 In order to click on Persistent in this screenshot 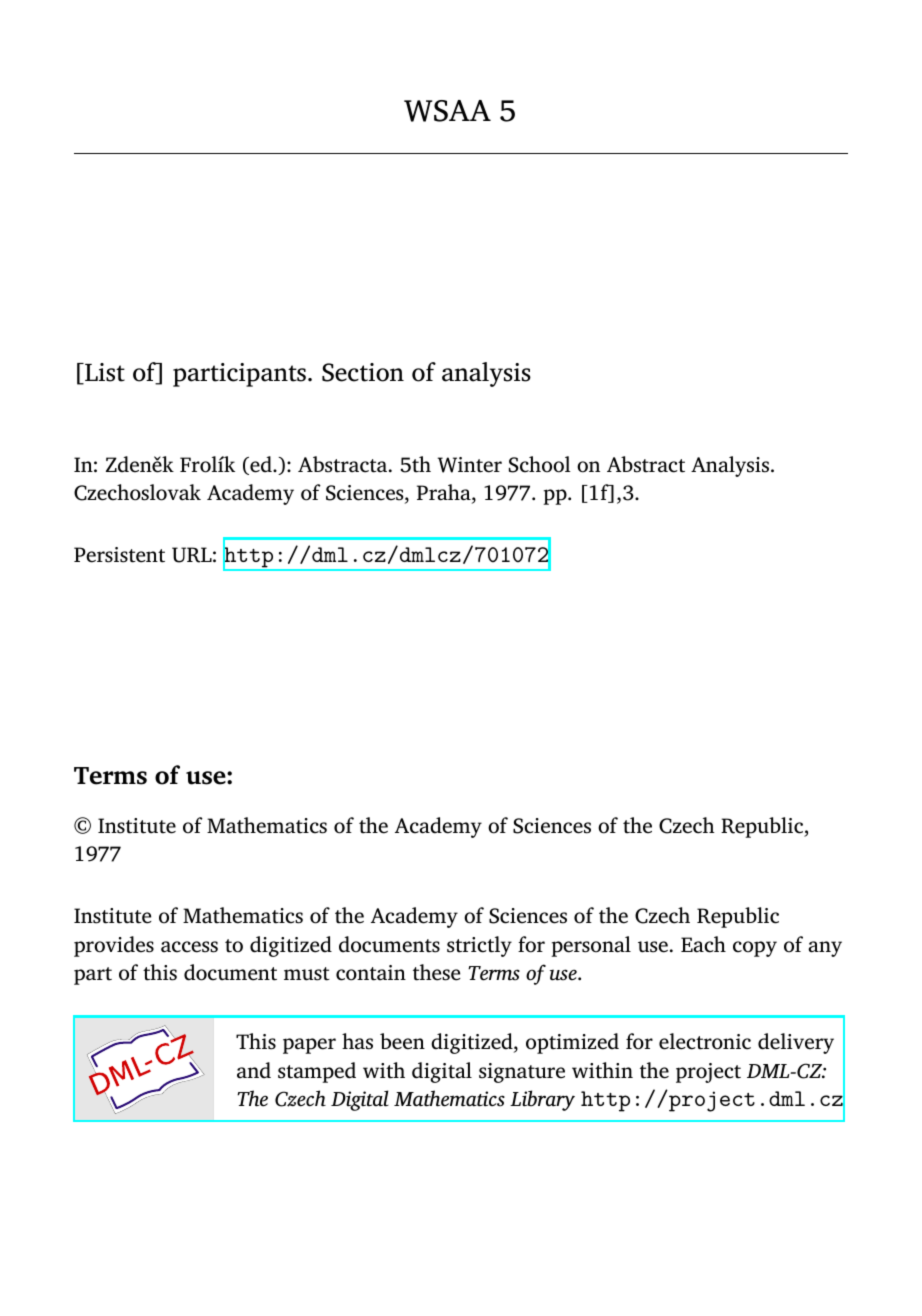, I will do `click(119, 555)`.
